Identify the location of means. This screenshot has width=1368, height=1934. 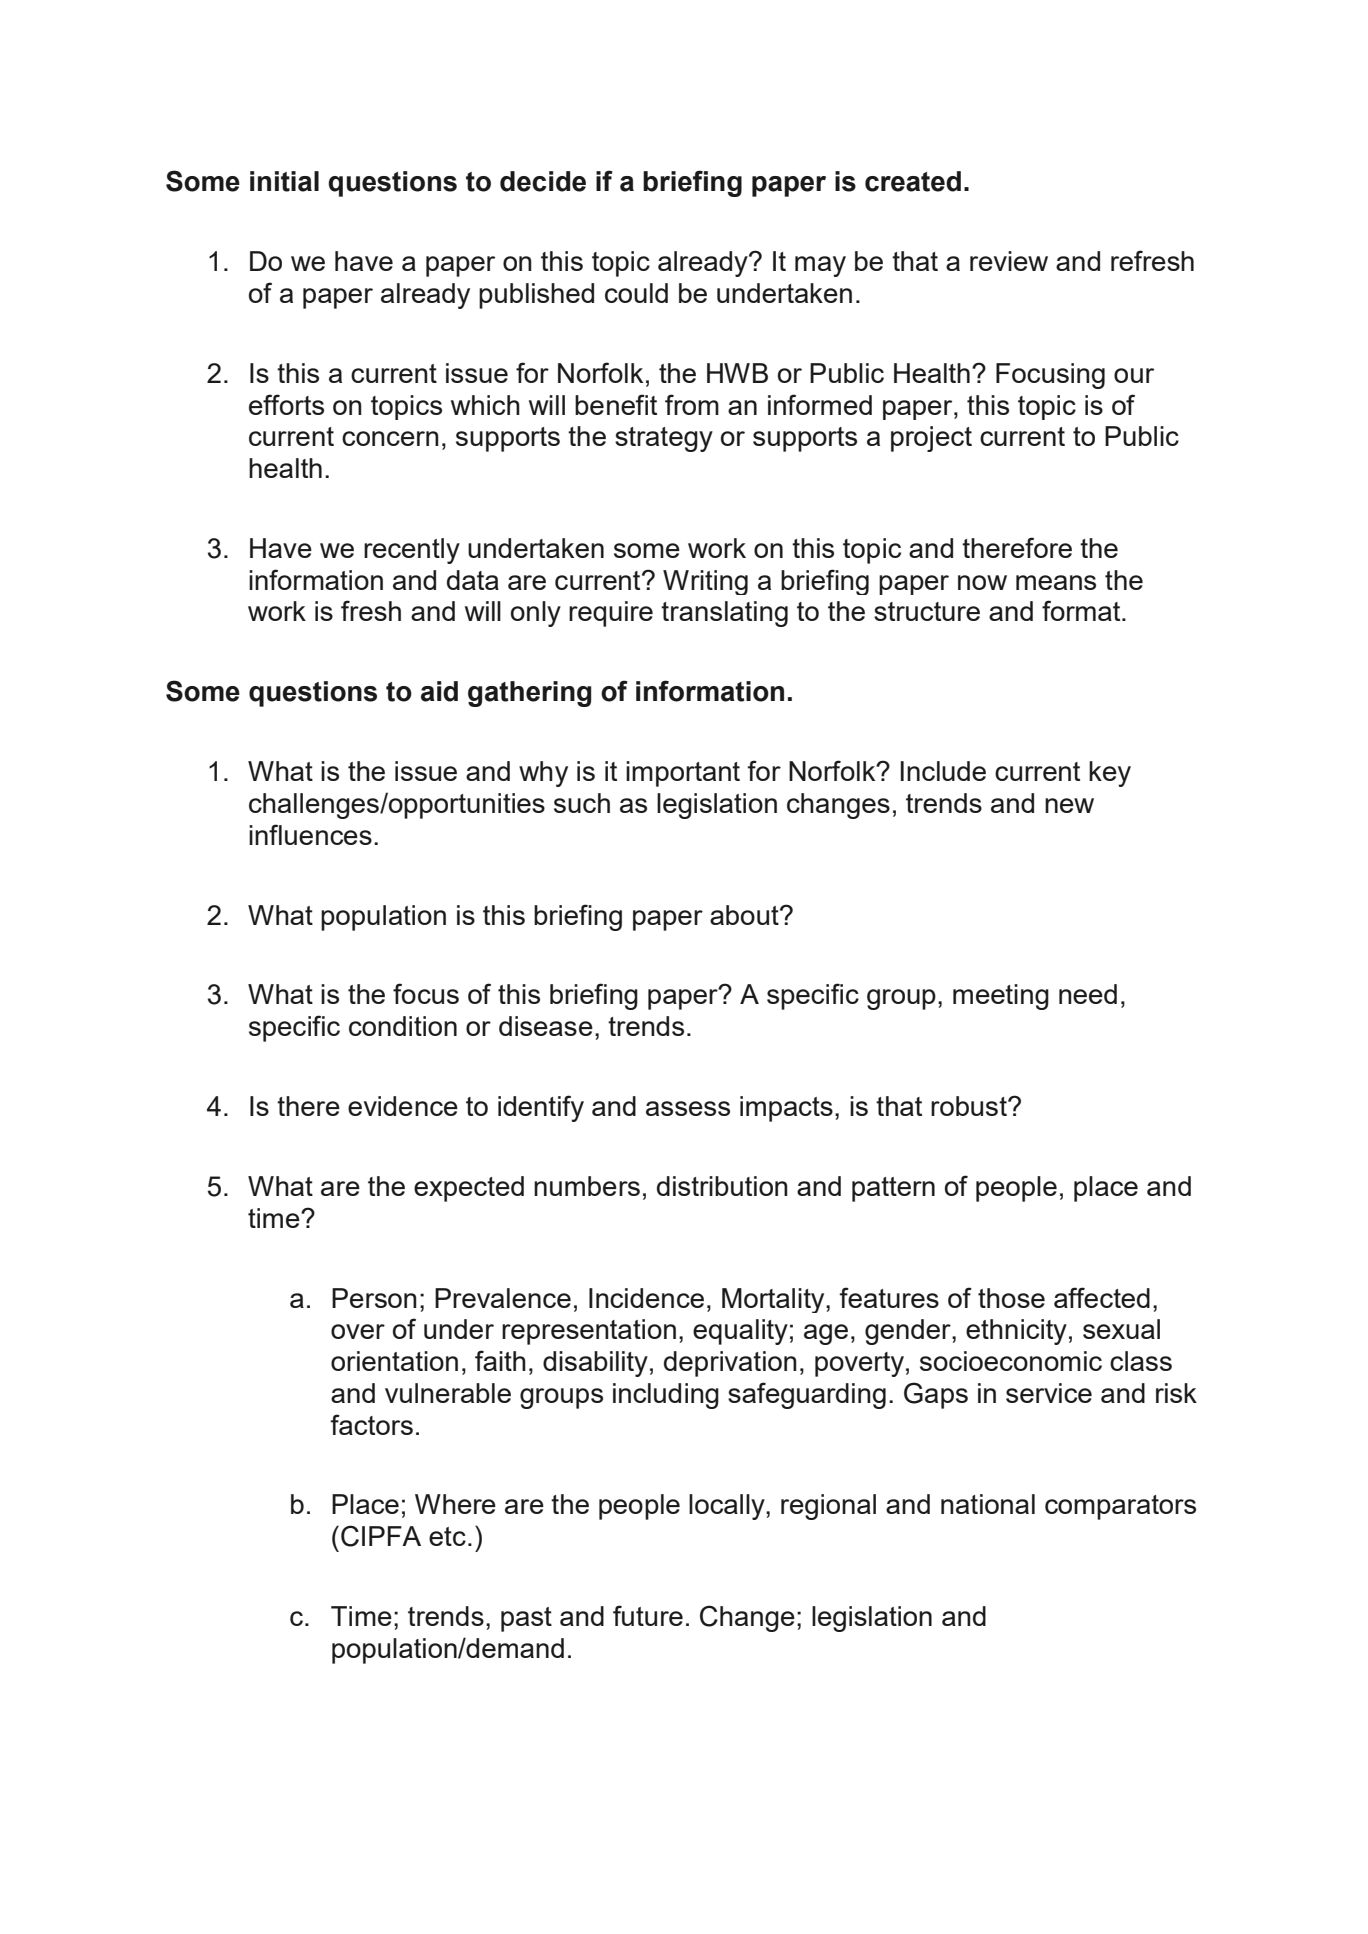
(1056, 582).
